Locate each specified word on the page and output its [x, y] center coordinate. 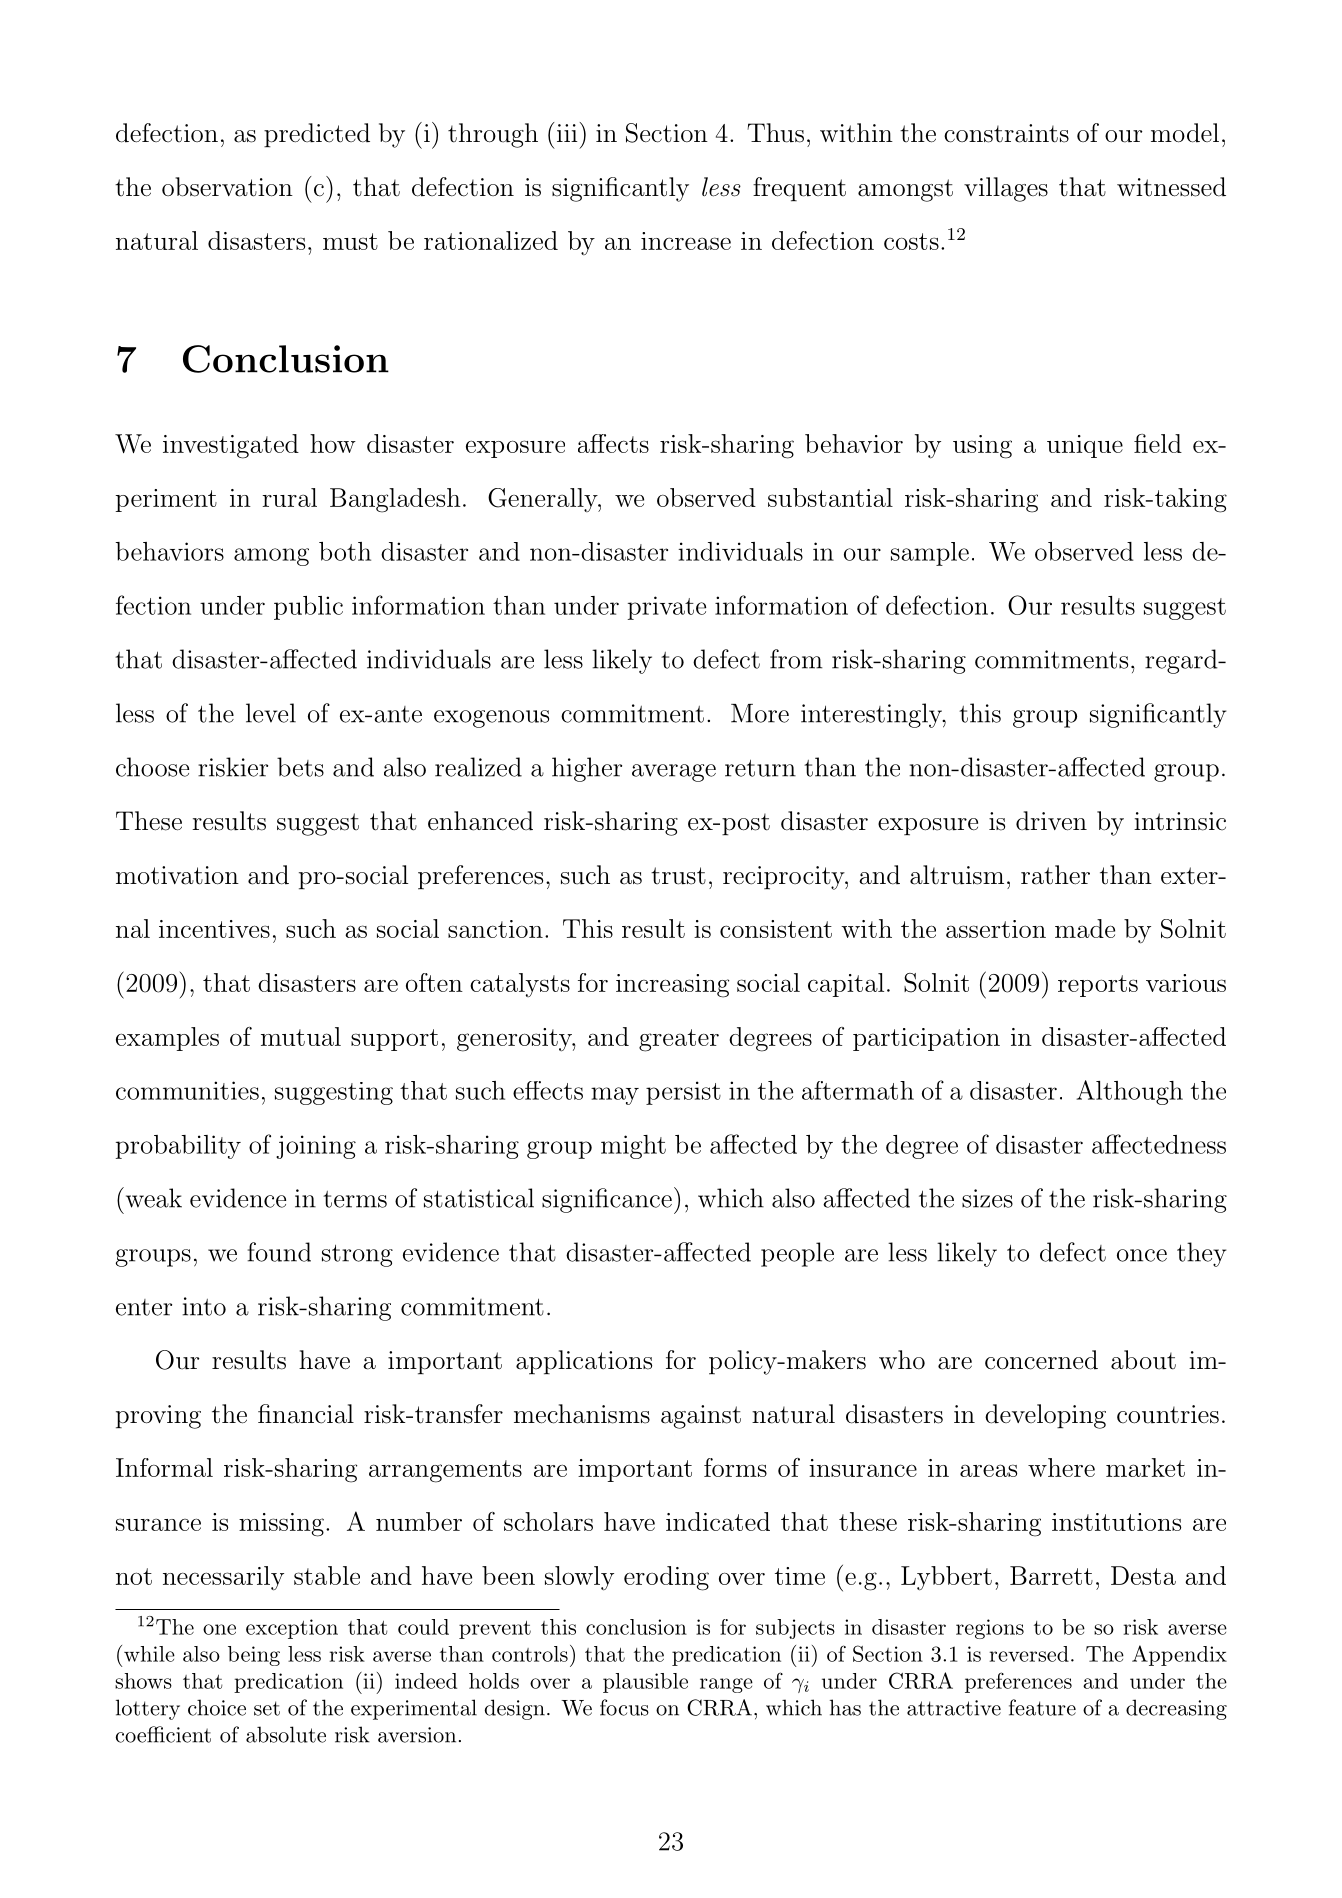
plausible [645, 1683]
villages [1006, 189]
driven [1051, 821]
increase [686, 241]
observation [227, 187]
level [271, 713]
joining [316, 1147]
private [667, 608]
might [633, 1147]
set [267, 1708]
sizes [987, 1198]
